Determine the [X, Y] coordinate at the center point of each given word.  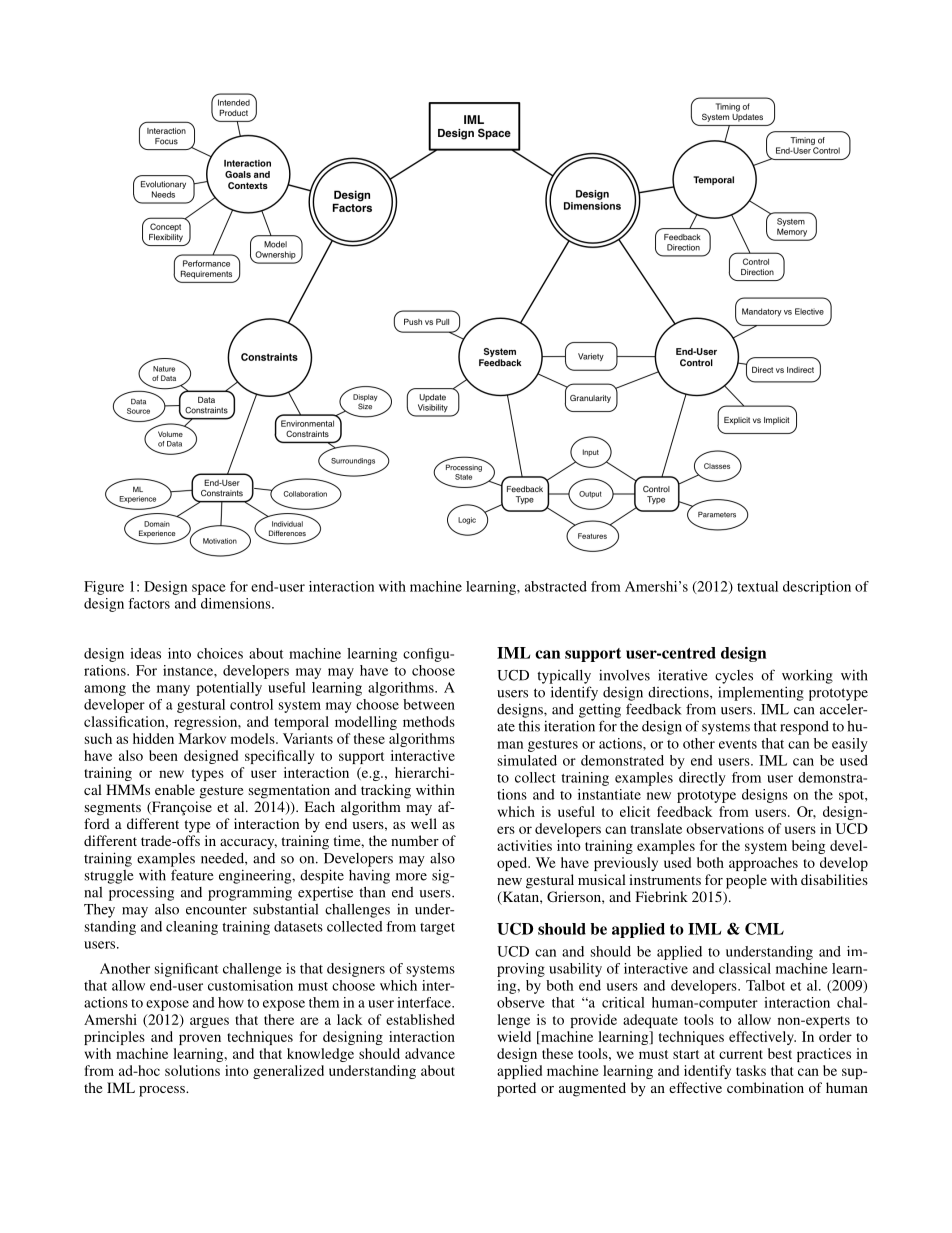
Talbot [765, 985]
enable [175, 789]
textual [757, 586]
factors [149, 603]
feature [192, 875]
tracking [386, 791]
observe [521, 1002]
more [411, 877]
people [746, 881]
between [429, 704]
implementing [761, 693]
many [173, 690]
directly [702, 779]
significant [186, 970]
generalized [288, 1072]
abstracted [556, 586]
